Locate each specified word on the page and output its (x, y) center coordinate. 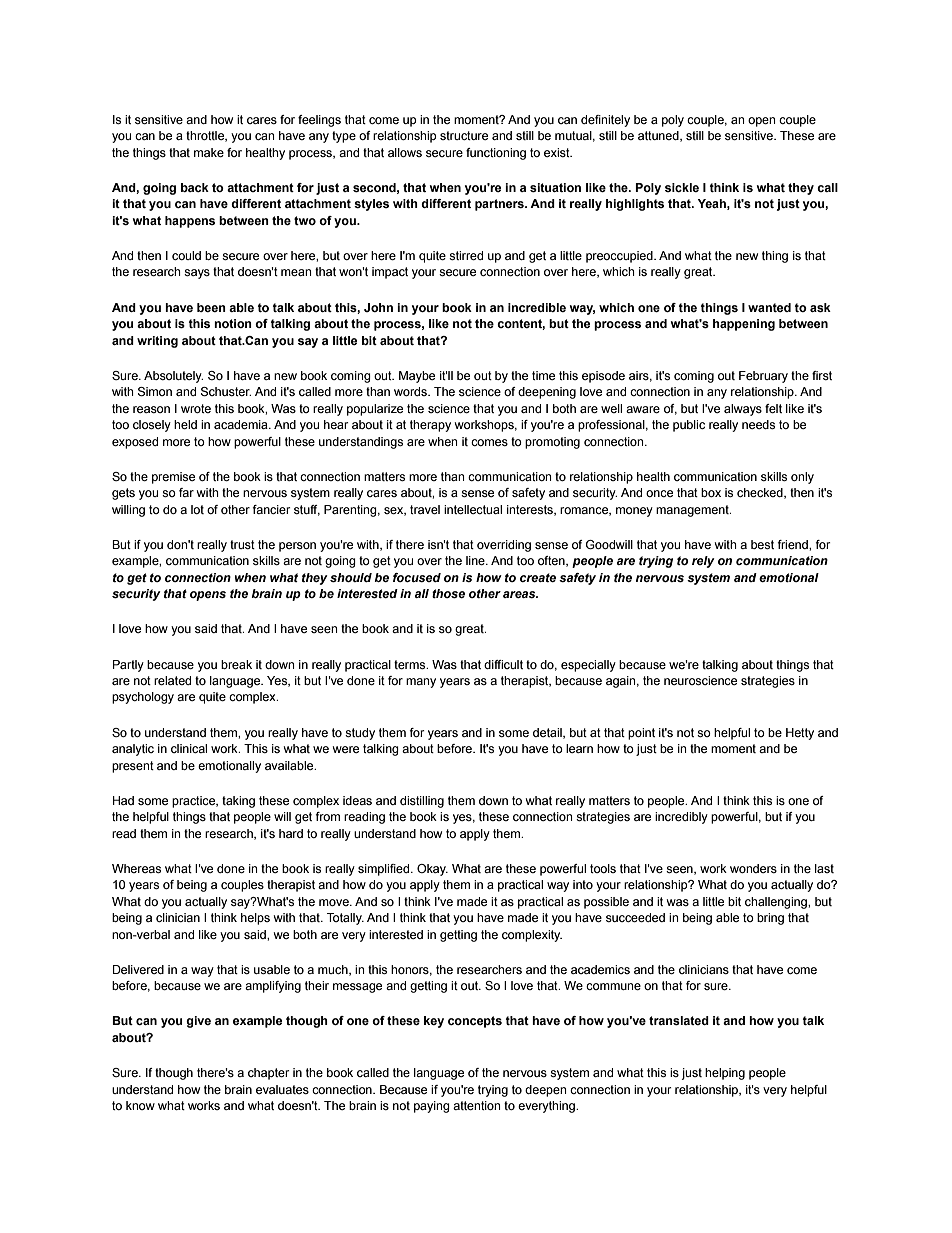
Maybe (417, 377)
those (448, 593)
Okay (432, 870)
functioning (496, 154)
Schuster (226, 391)
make (209, 152)
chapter (269, 1074)
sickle (682, 187)
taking (238, 802)
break (236, 664)
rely (703, 562)
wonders (753, 868)
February (763, 377)
